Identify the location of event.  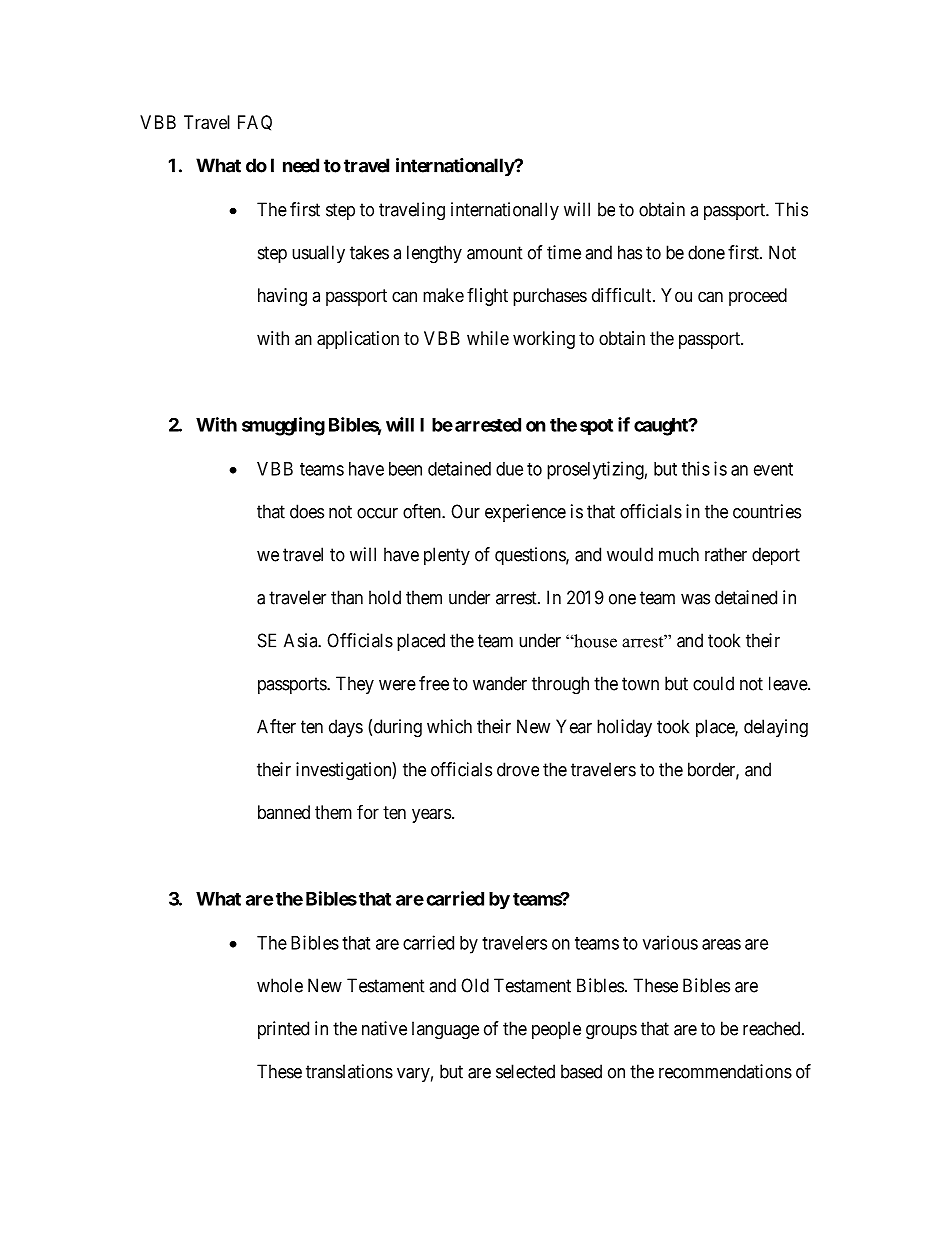
(773, 469).
